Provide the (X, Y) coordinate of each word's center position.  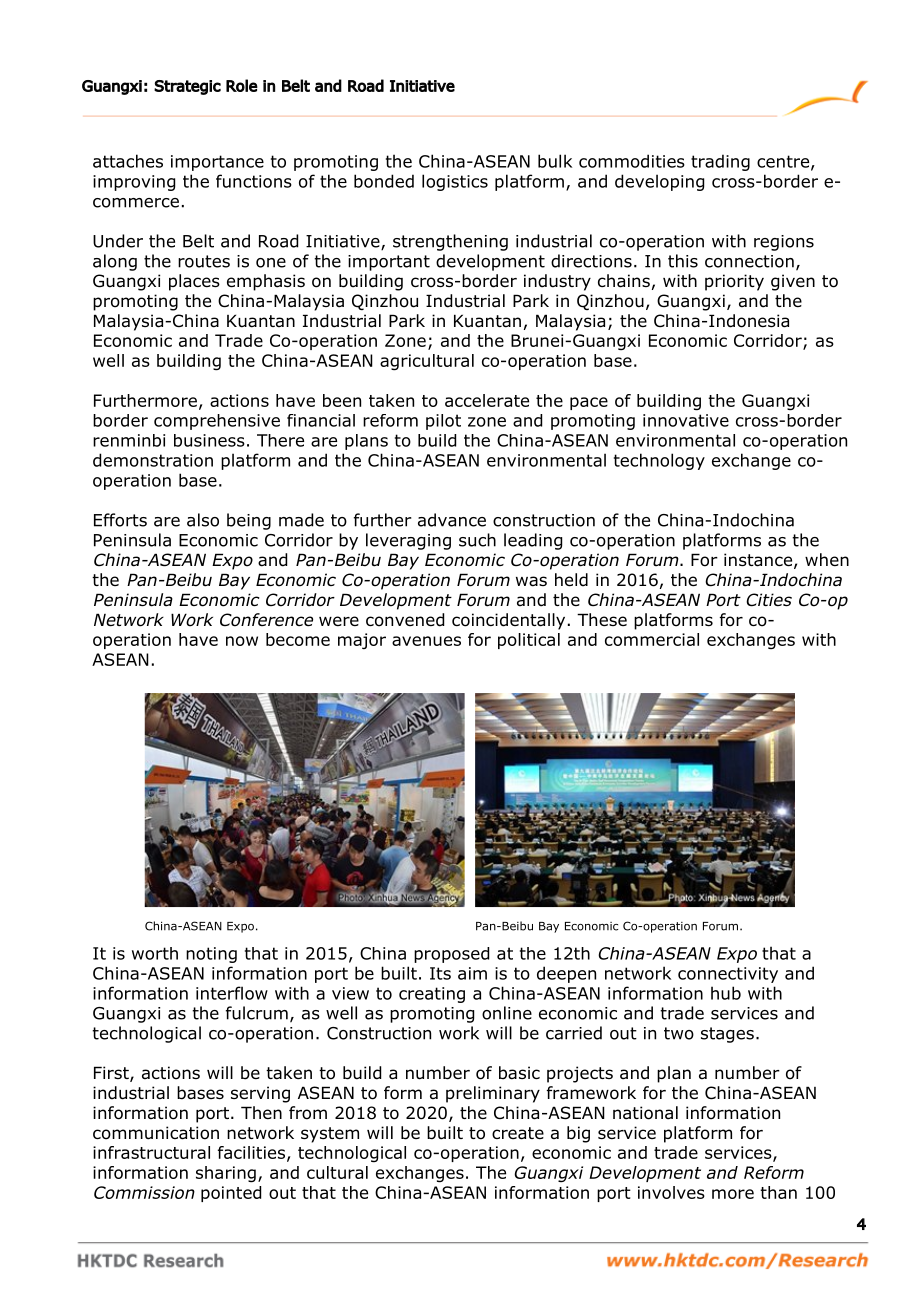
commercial (652, 639)
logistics (455, 182)
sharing (226, 1174)
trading (720, 162)
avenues (426, 641)
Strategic (187, 87)
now (242, 641)
